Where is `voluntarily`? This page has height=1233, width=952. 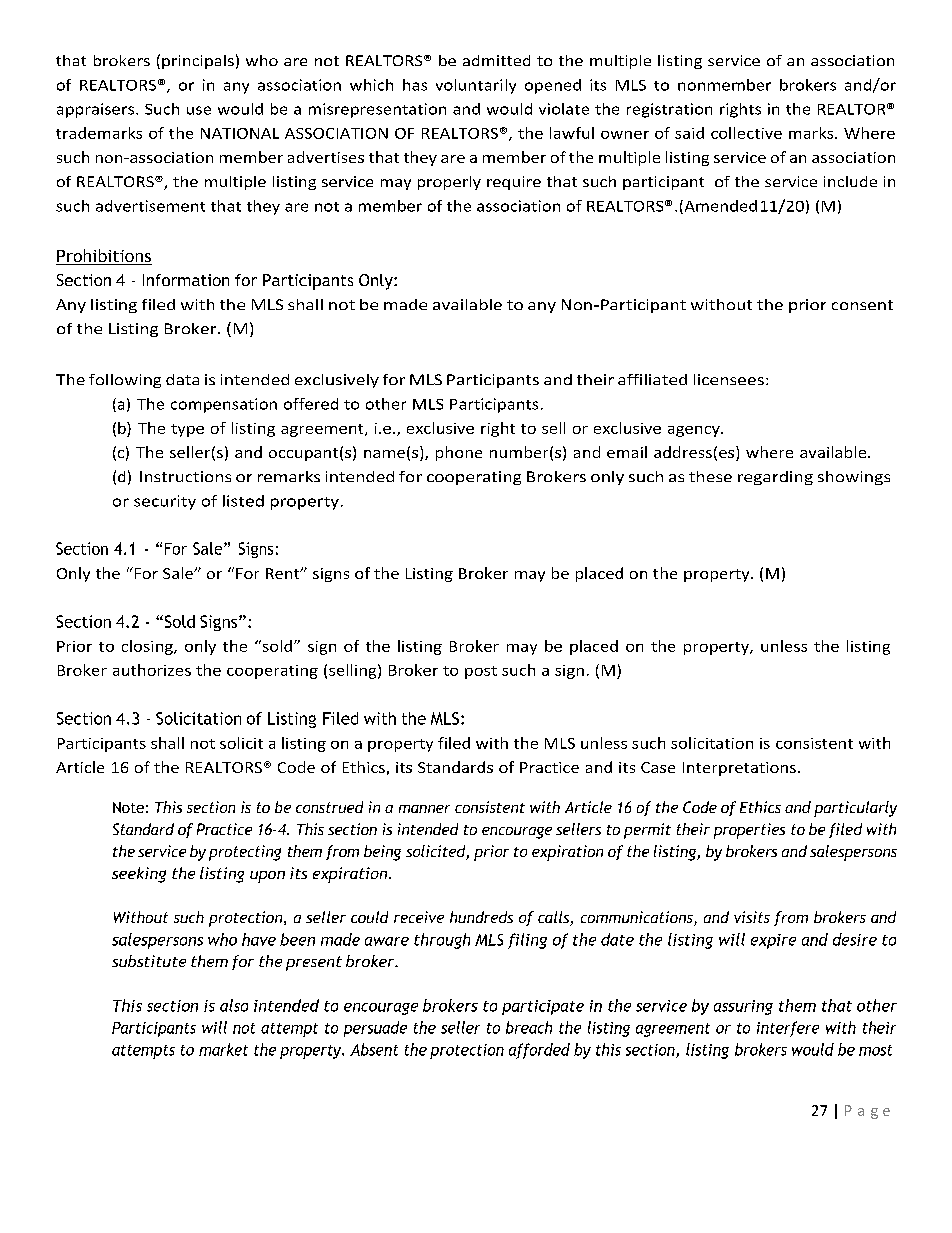 voluntarily is located at coordinates (476, 86).
